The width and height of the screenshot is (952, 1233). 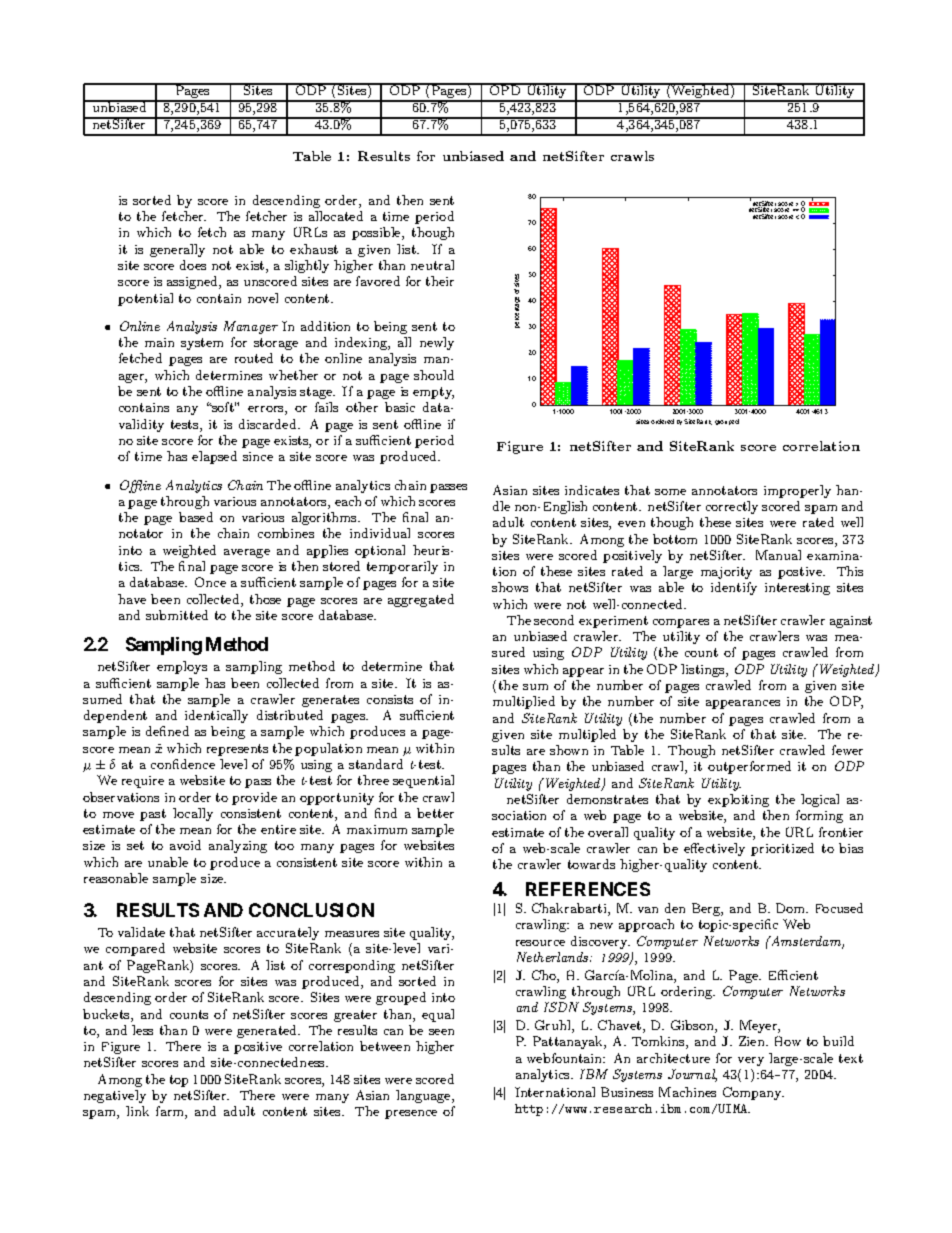 I want to click on their, so click(x=440, y=281).
